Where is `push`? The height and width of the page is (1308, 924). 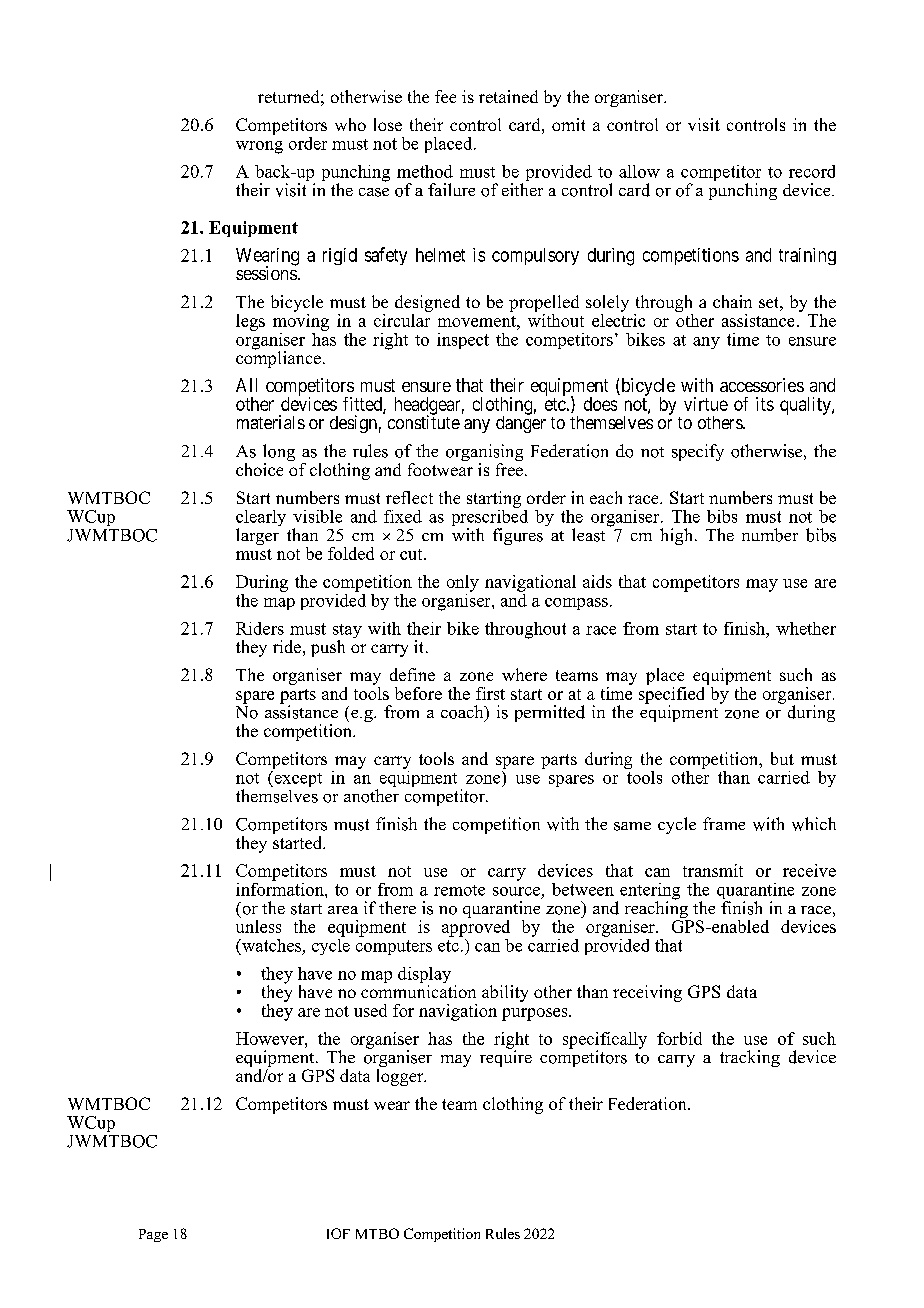 push is located at coordinates (328, 648).
